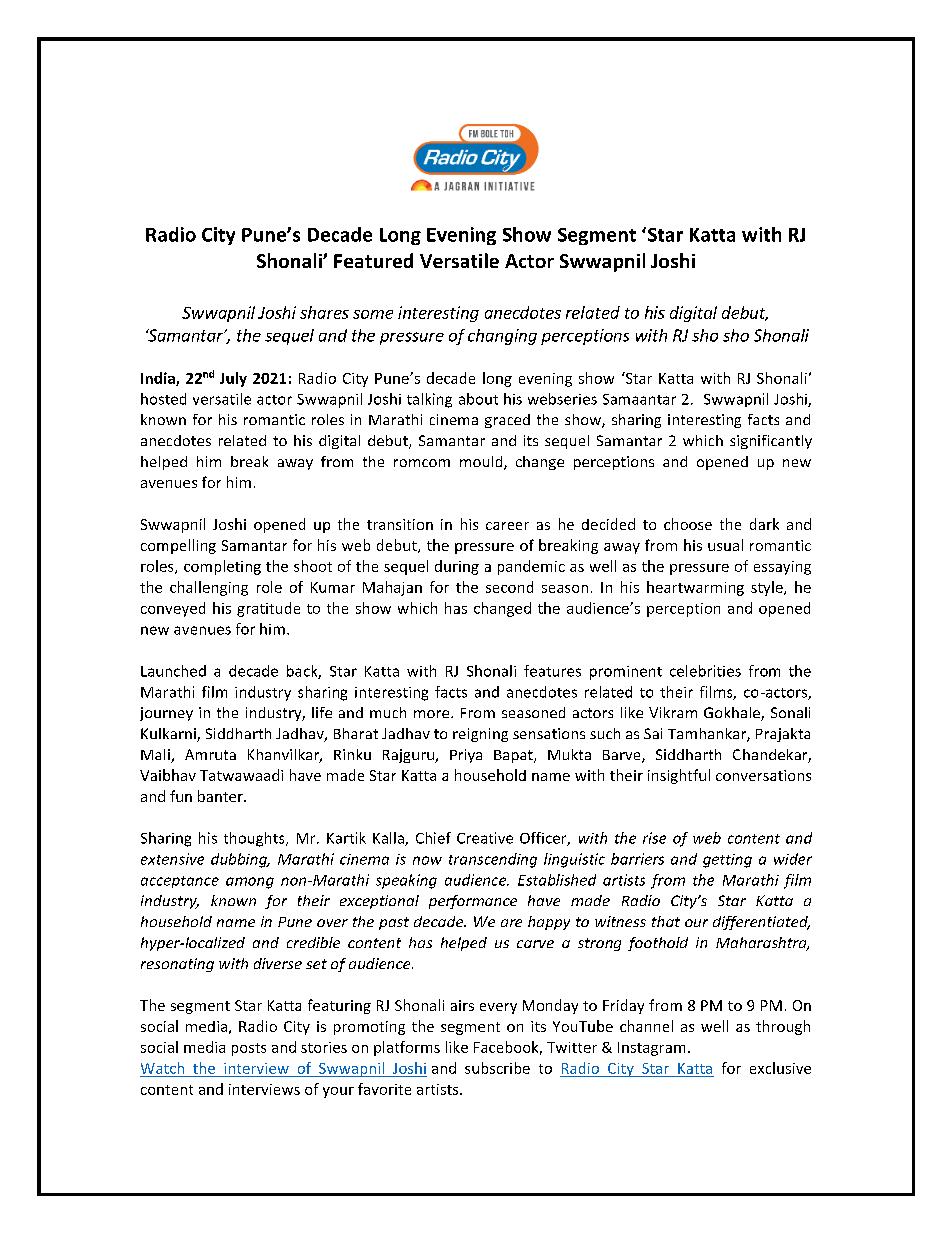  Describe the element at coordinates (705, 671) in the screenshot. I see `celebrities` at that location.
